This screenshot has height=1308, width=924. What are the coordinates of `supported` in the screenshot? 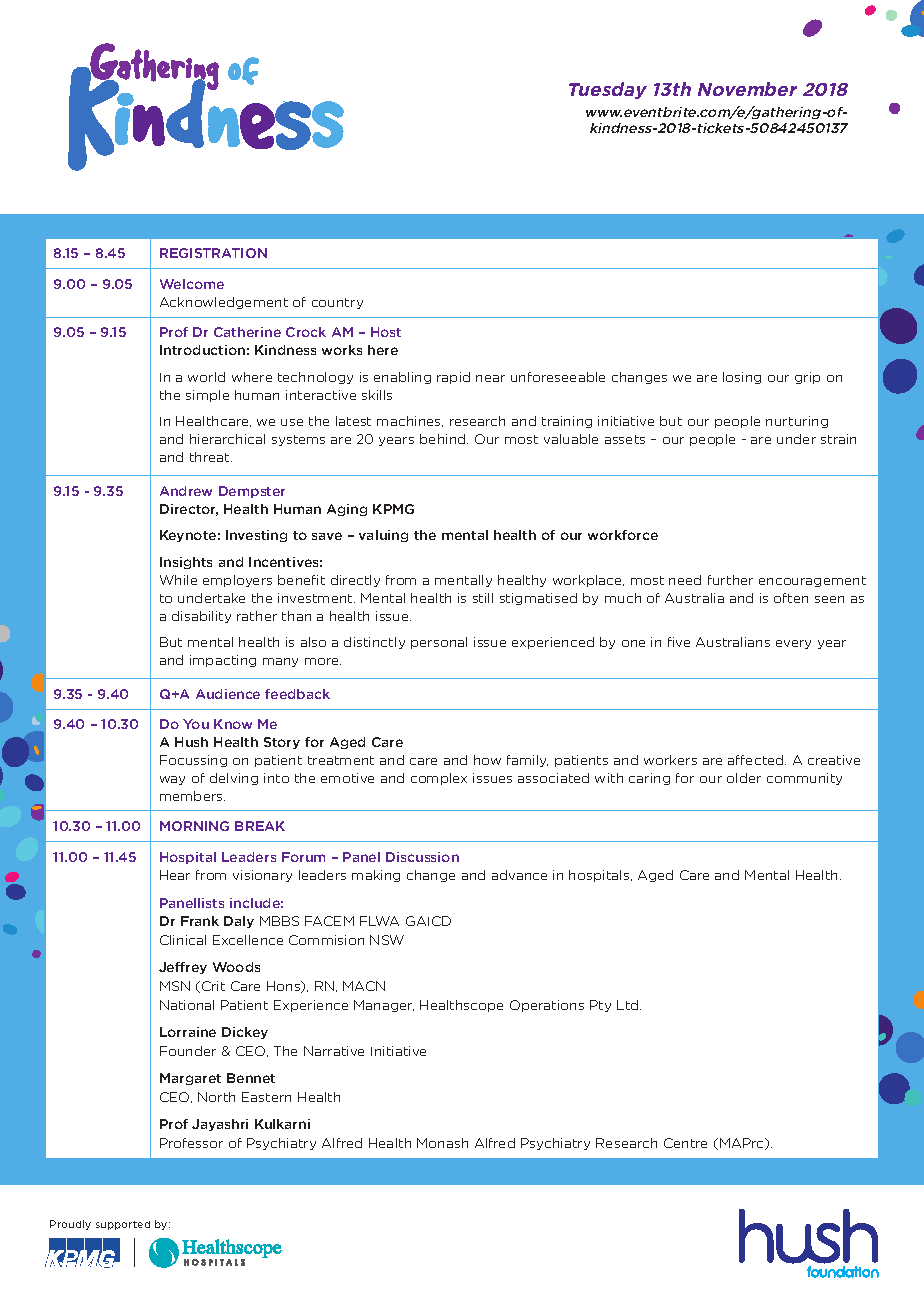 It's located at (123, 1225).
